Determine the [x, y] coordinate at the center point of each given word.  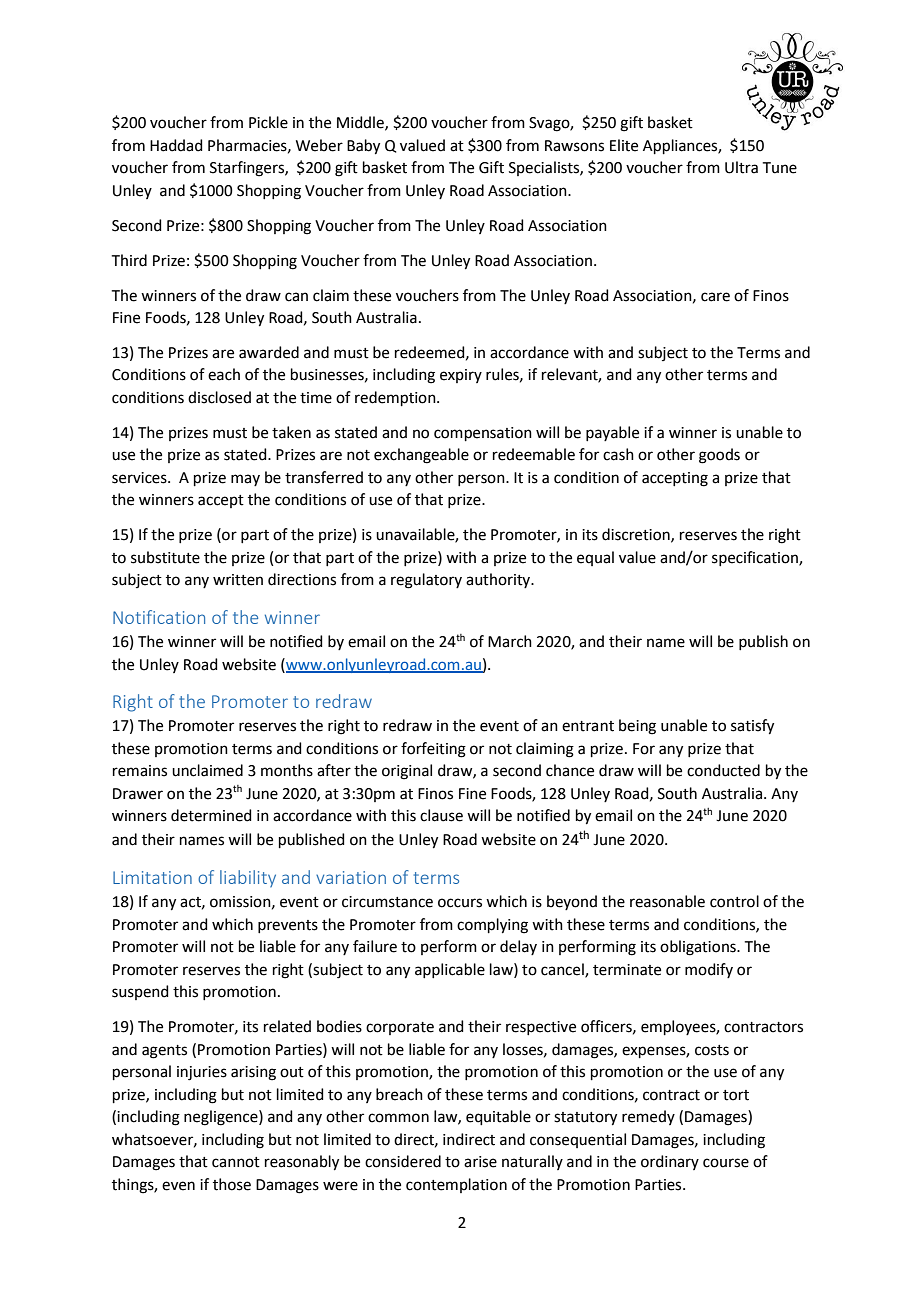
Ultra [741, 167]
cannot [236, 1162]
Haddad [176, 145]
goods [719, 456]
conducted [723, 770]
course [726, 1163]
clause [441, 815]
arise [480, 1162]
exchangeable [421, 456]
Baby [363, 147]
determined [211, 815]
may [245, 480]
